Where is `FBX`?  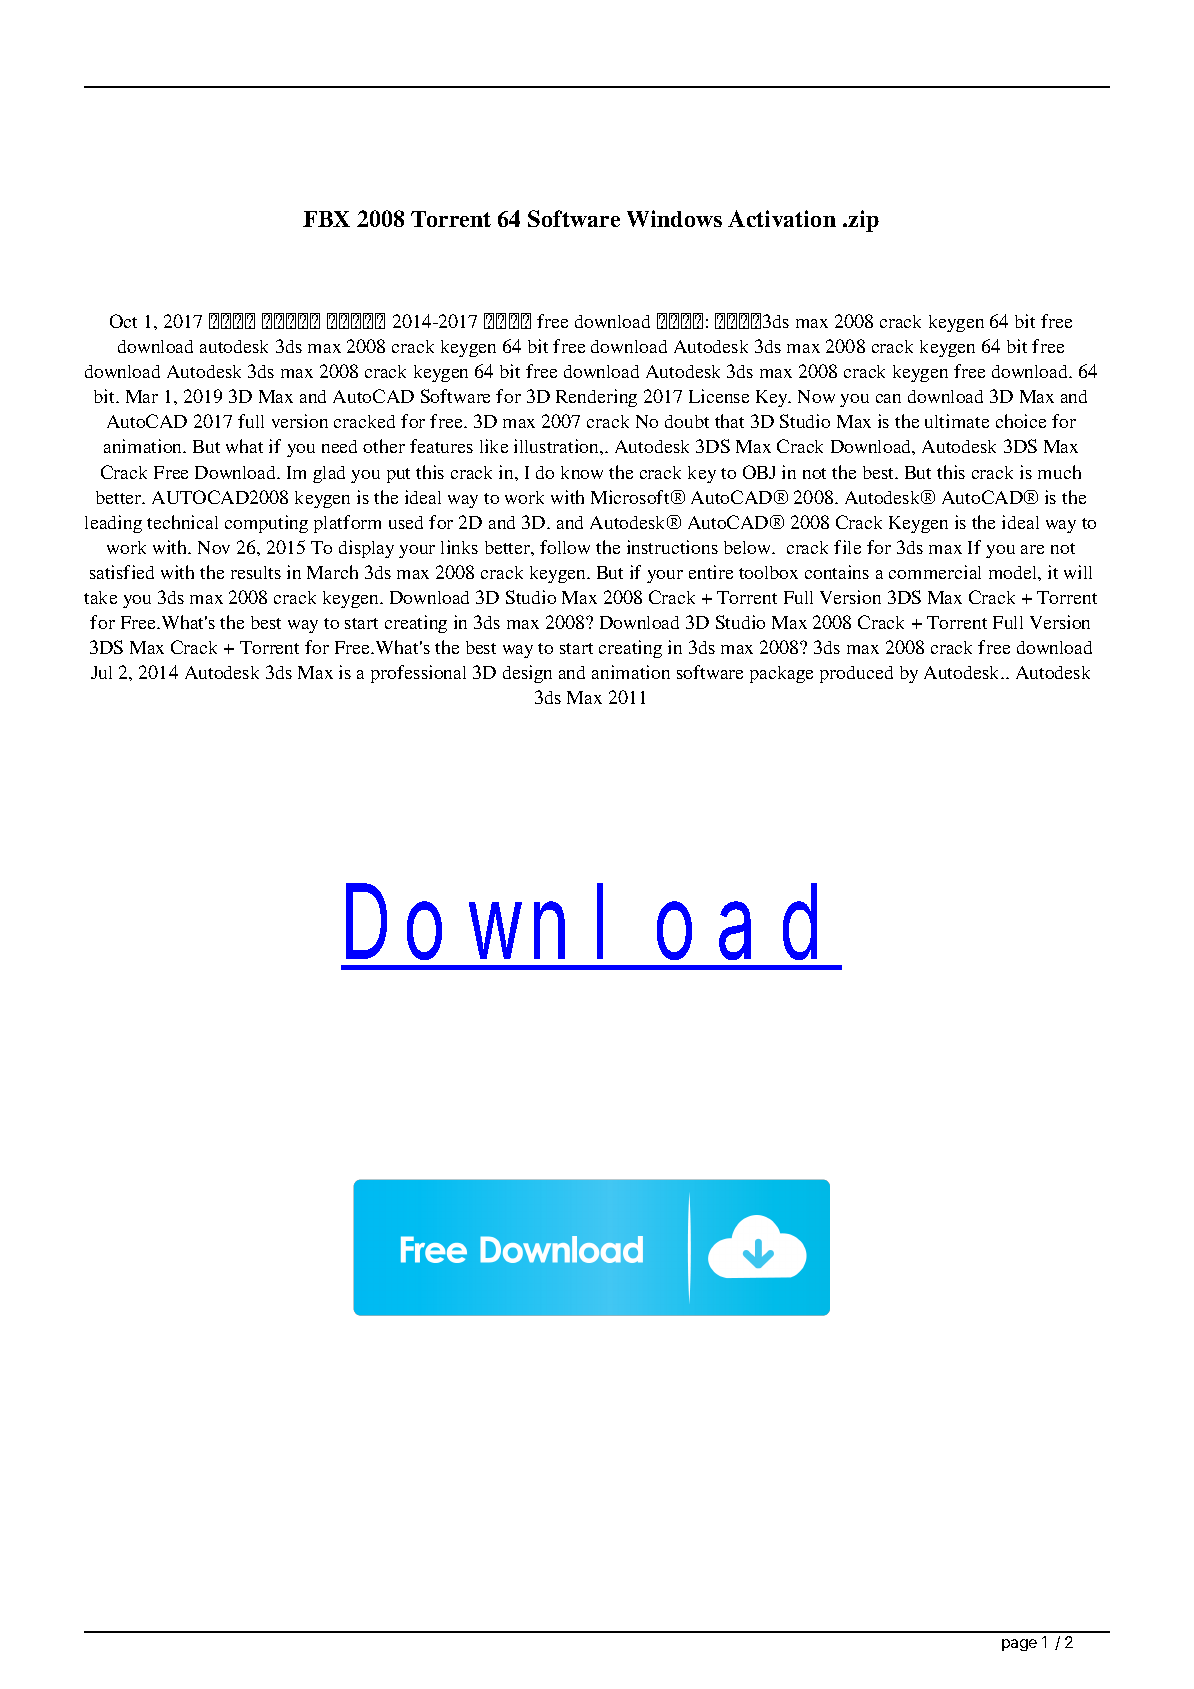 FBX is located at coordinates (326, 219).
